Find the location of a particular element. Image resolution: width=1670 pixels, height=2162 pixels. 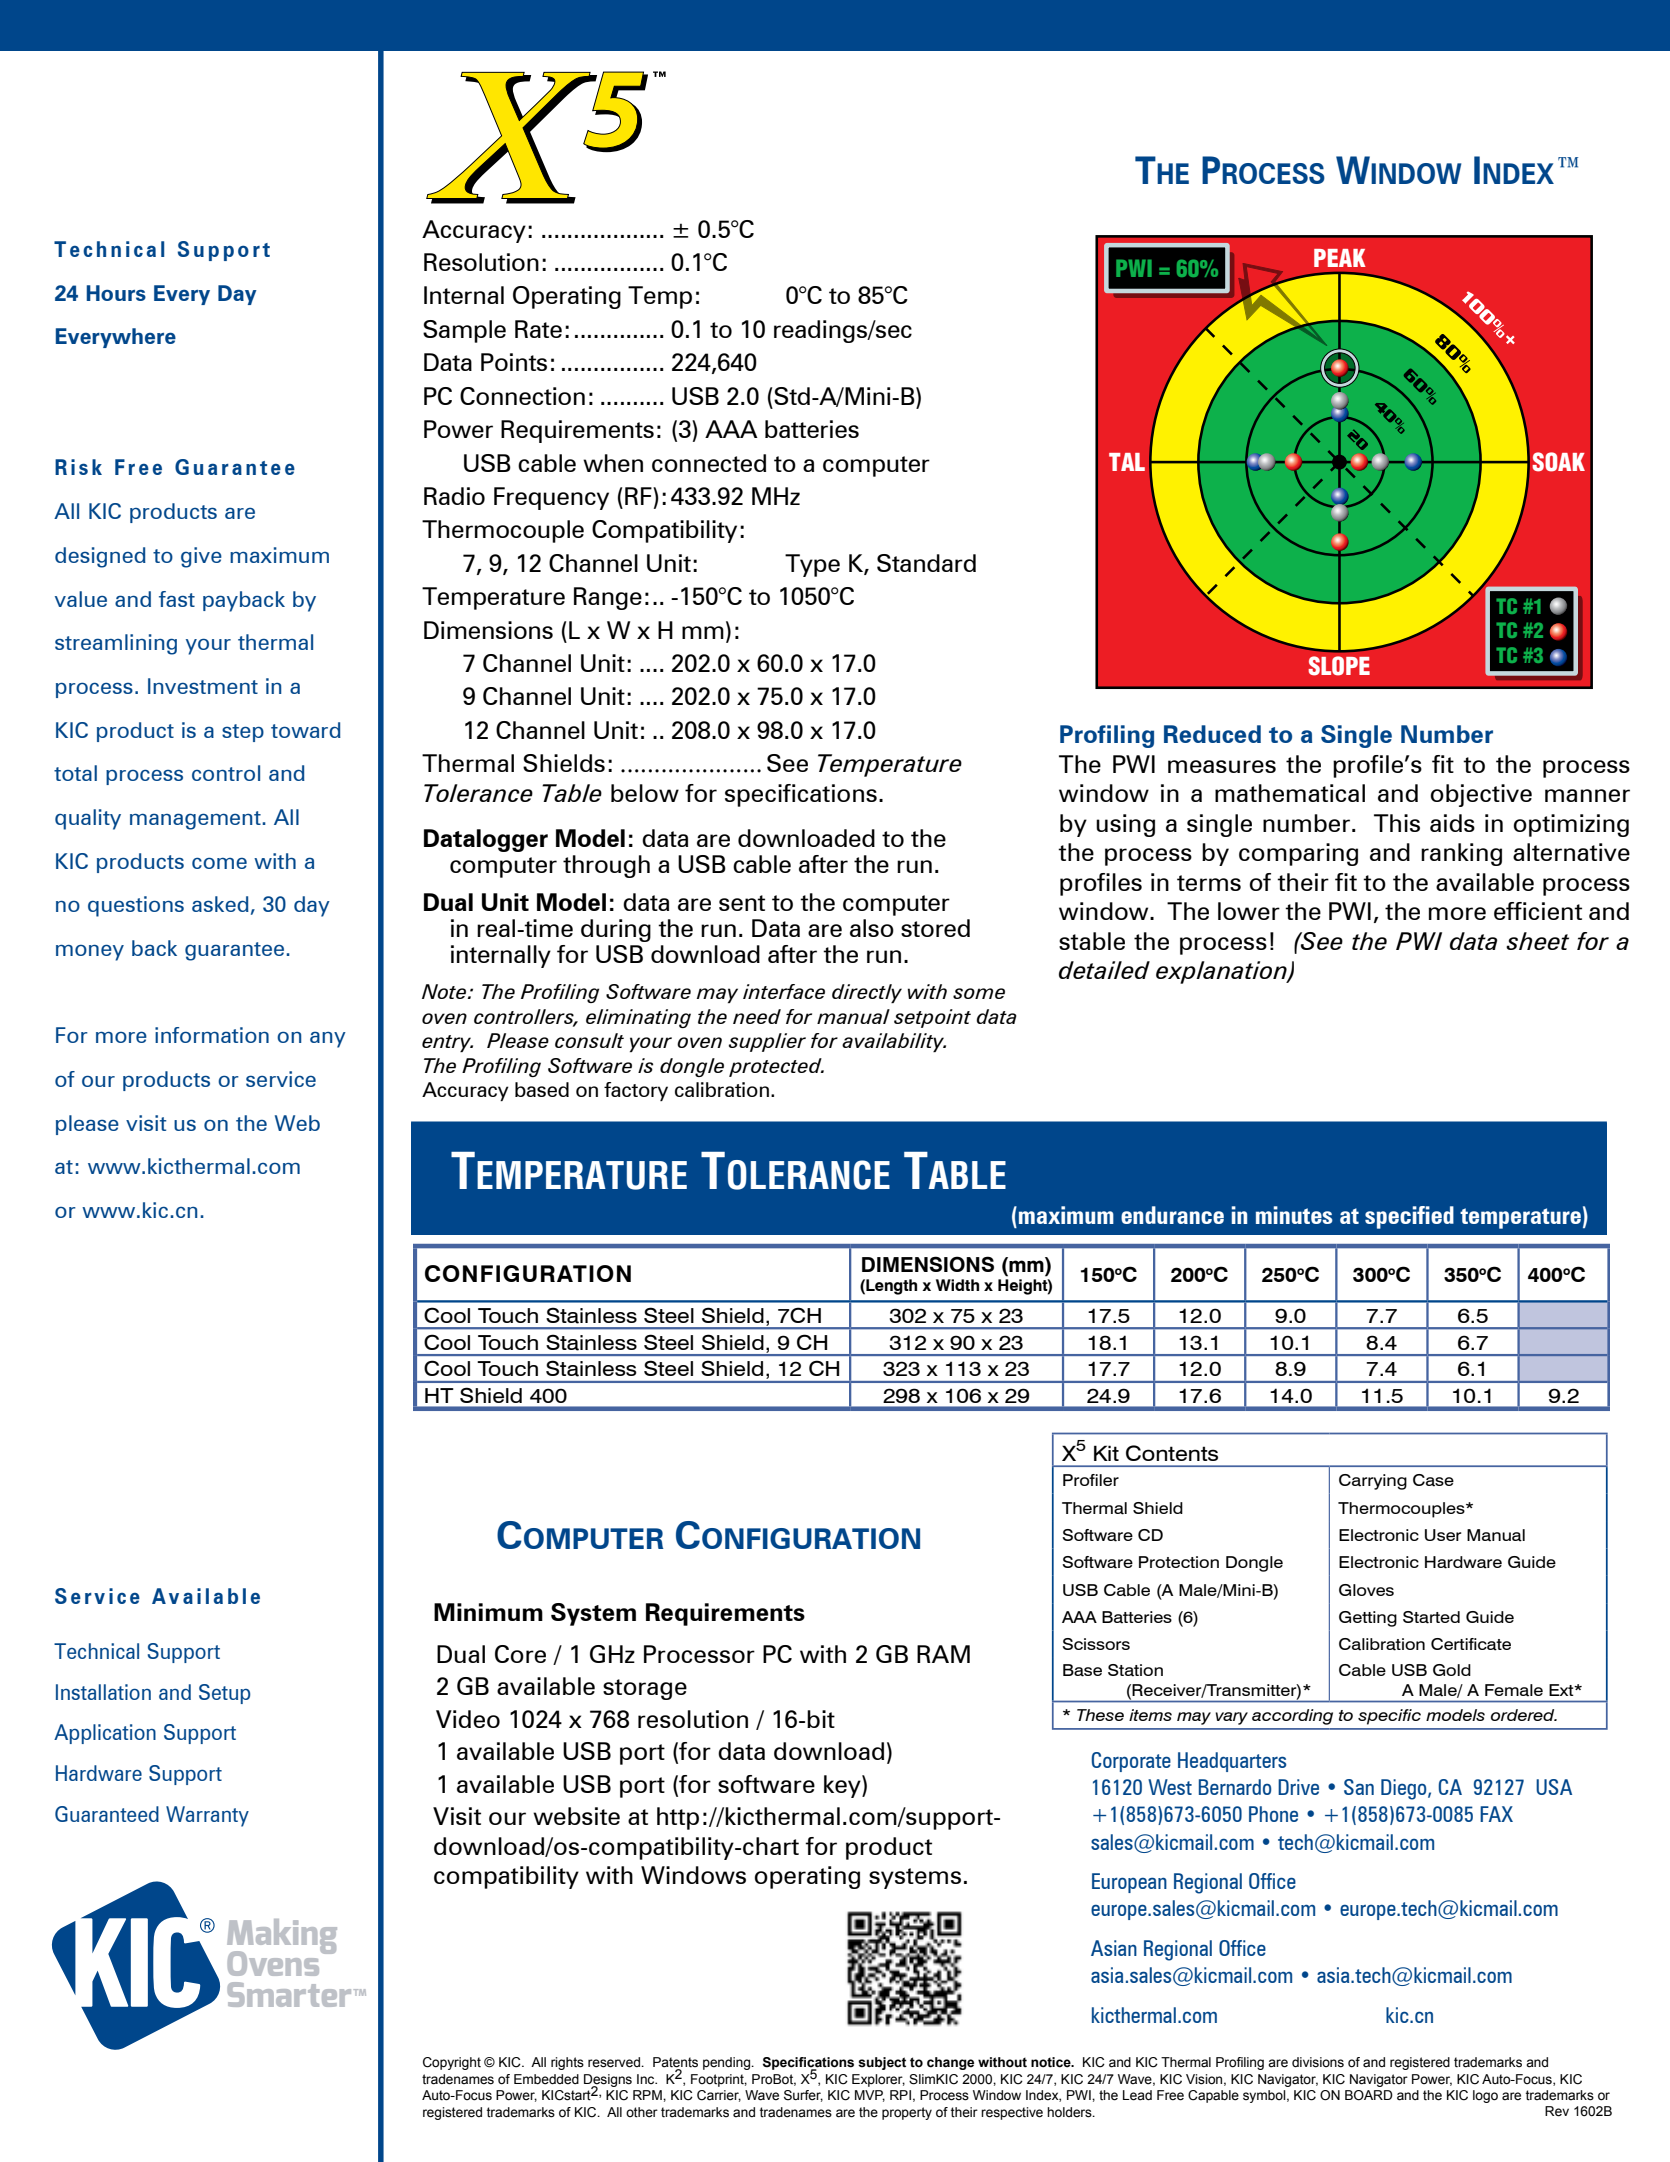

connected is located at coordinates (709, 463).
